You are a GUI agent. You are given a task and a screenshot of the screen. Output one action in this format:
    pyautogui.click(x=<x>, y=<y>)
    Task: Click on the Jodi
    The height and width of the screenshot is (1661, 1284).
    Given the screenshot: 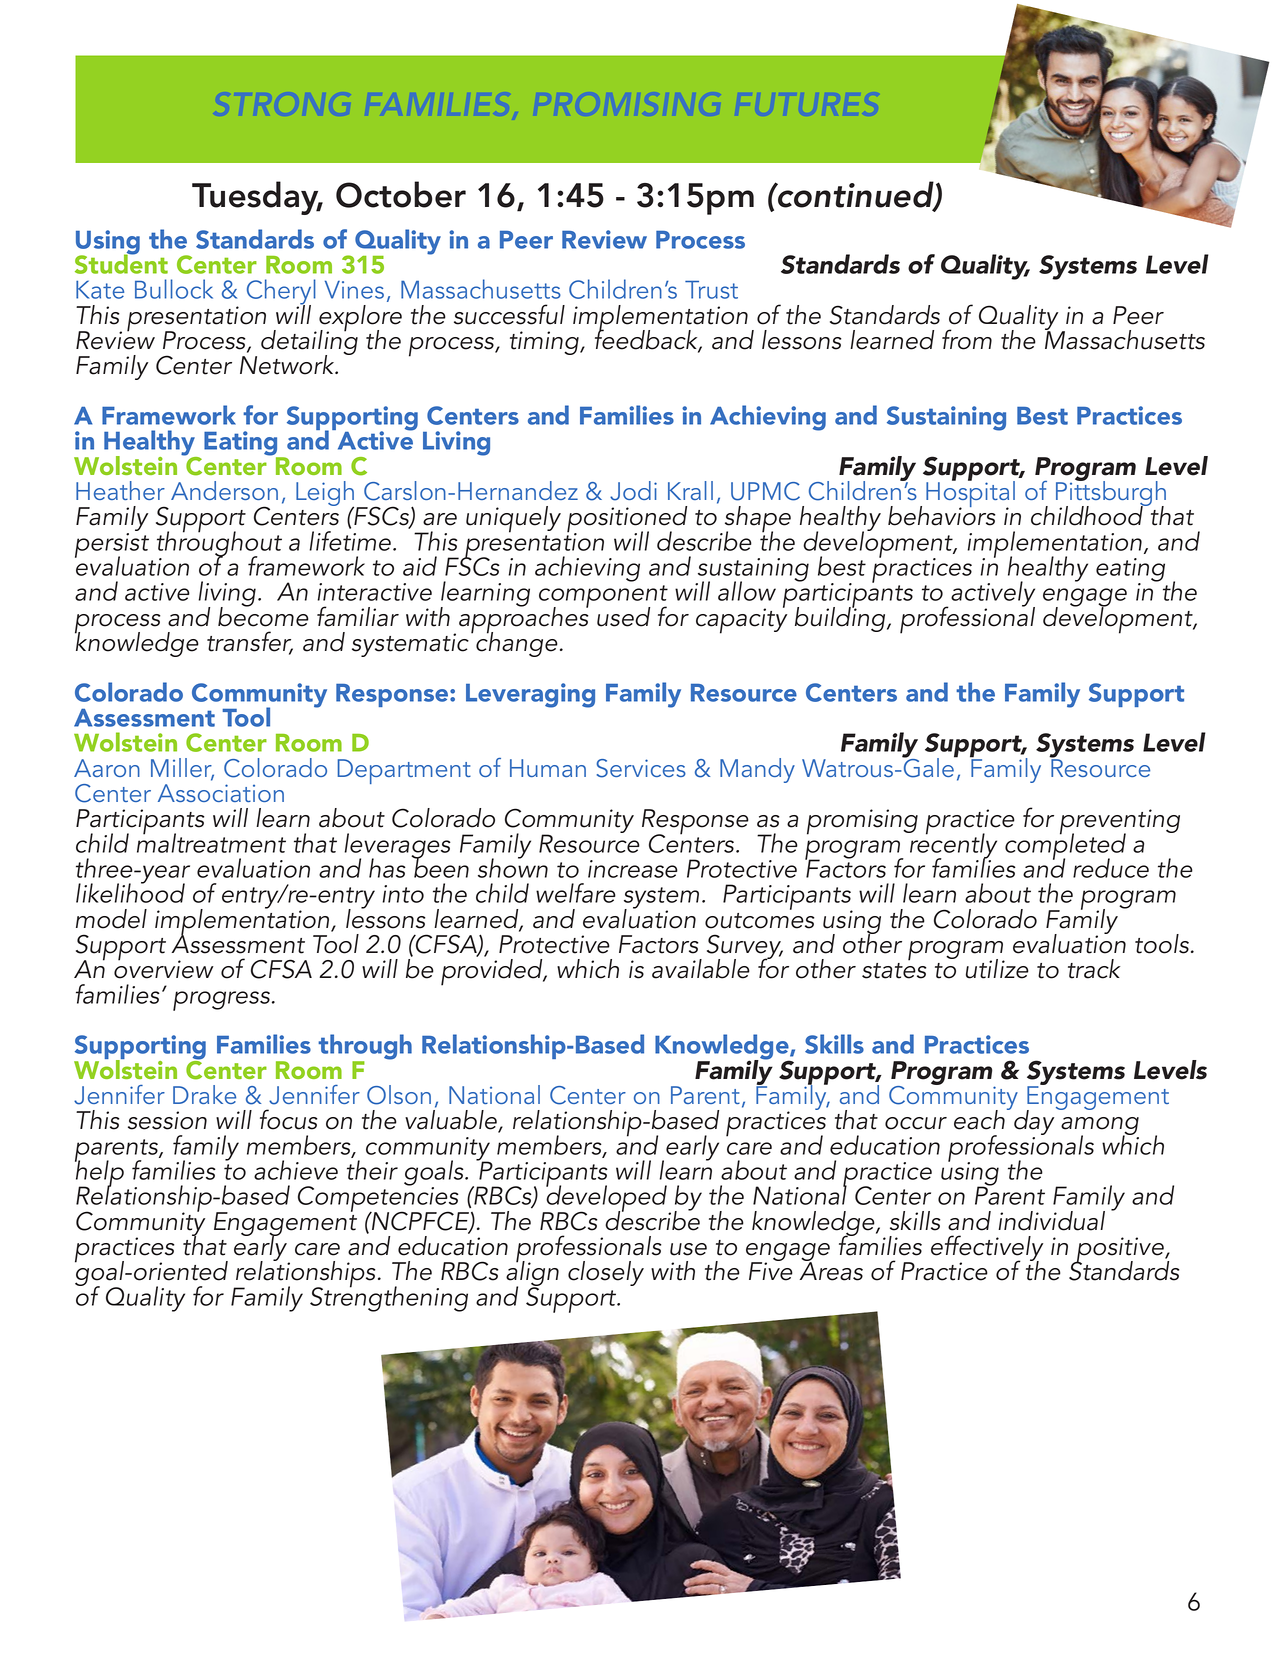 What is the action you would take?
    pyautogui.click(x=633, y=491)
